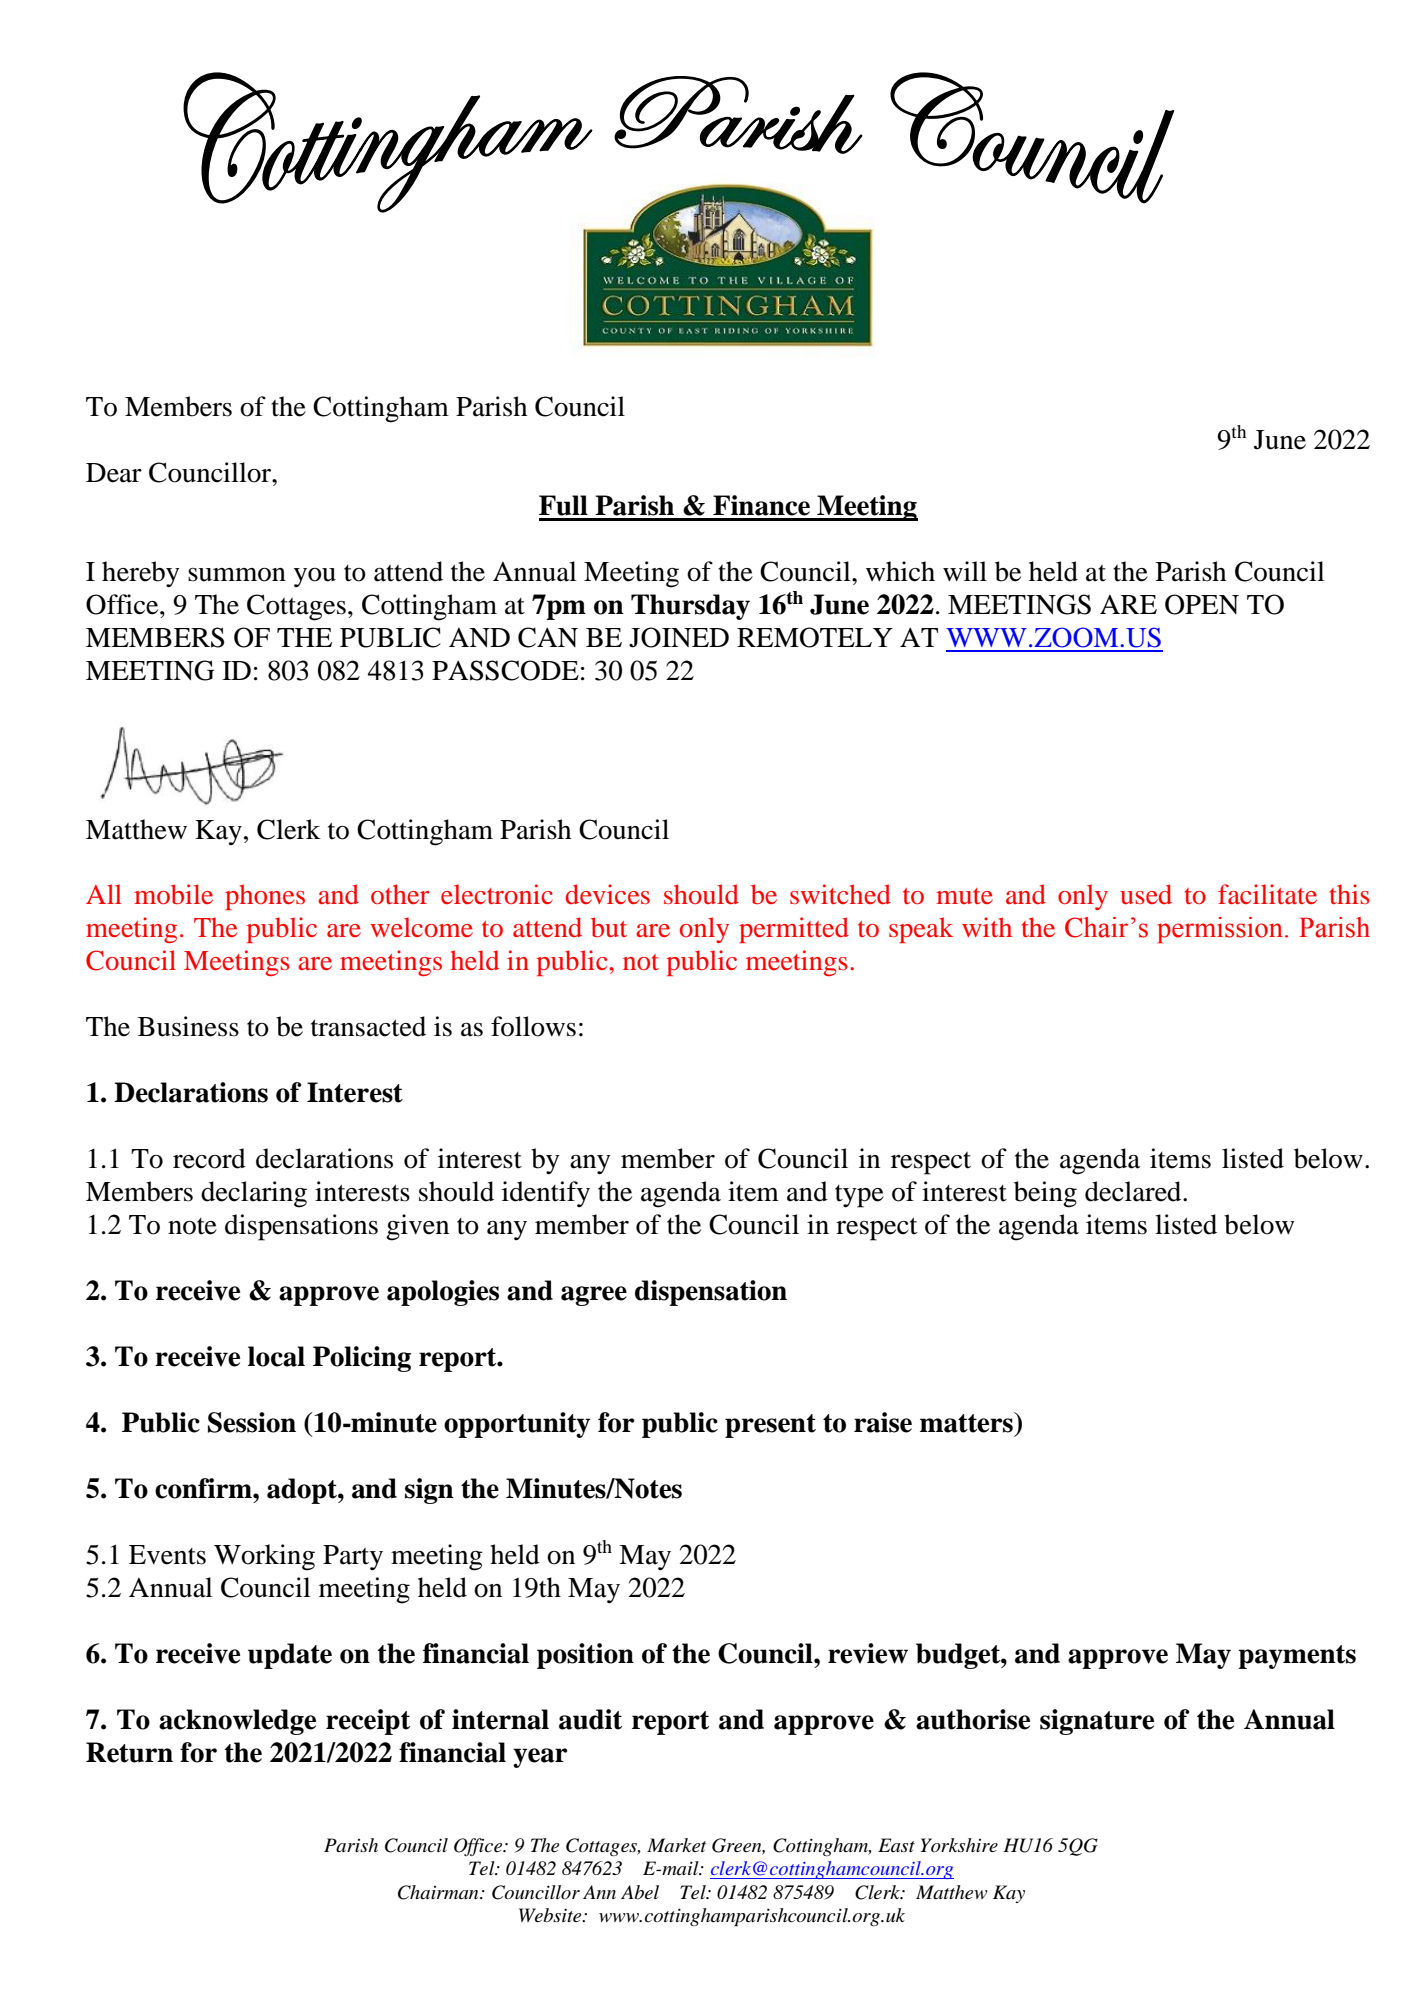 The width and height of the page is (1422, 2011). What do you see at coordinates (1202, 604) in the page?
I see `OPEN` at bounding box center [1202, 604].
